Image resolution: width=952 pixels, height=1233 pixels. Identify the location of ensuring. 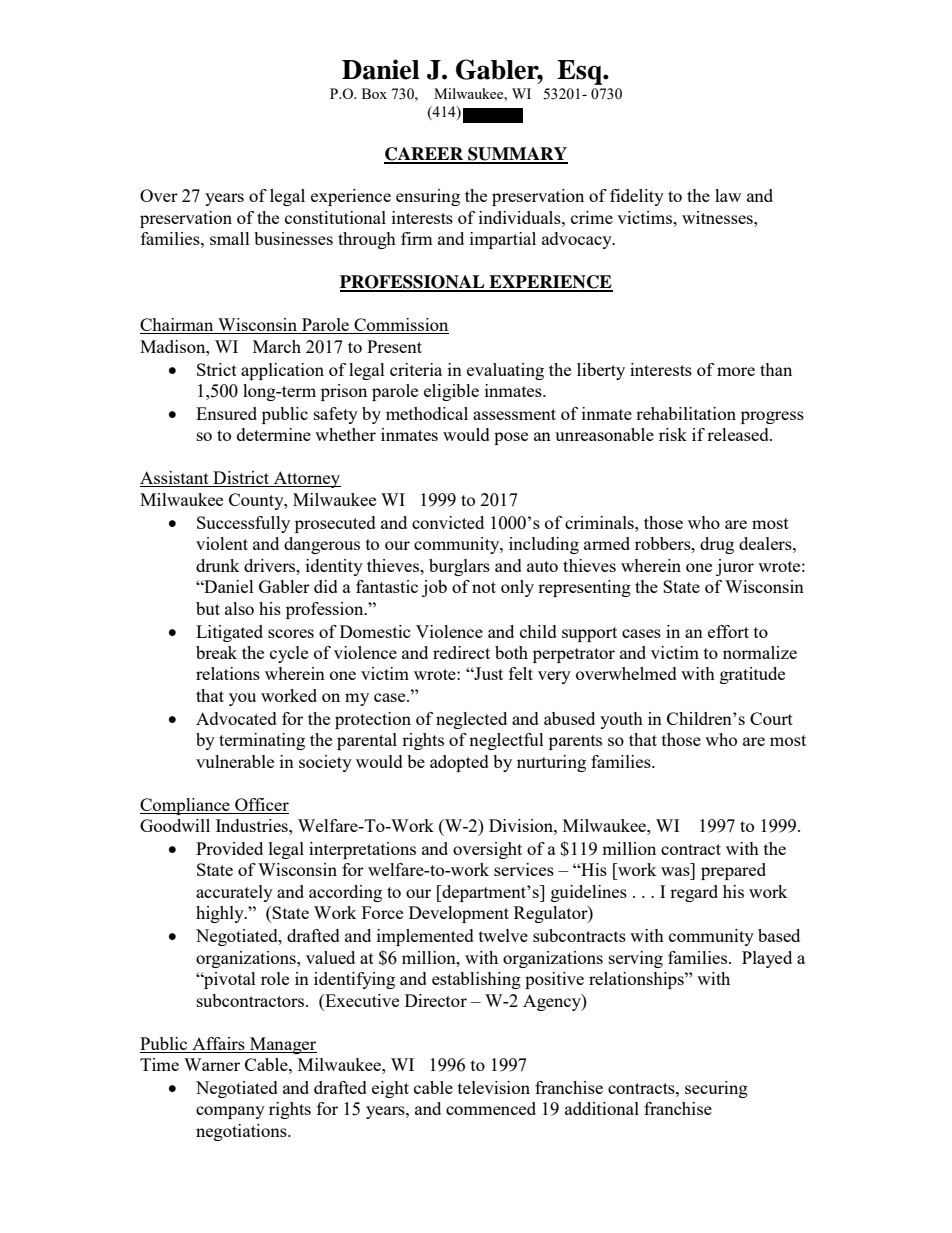
(428, 197).
